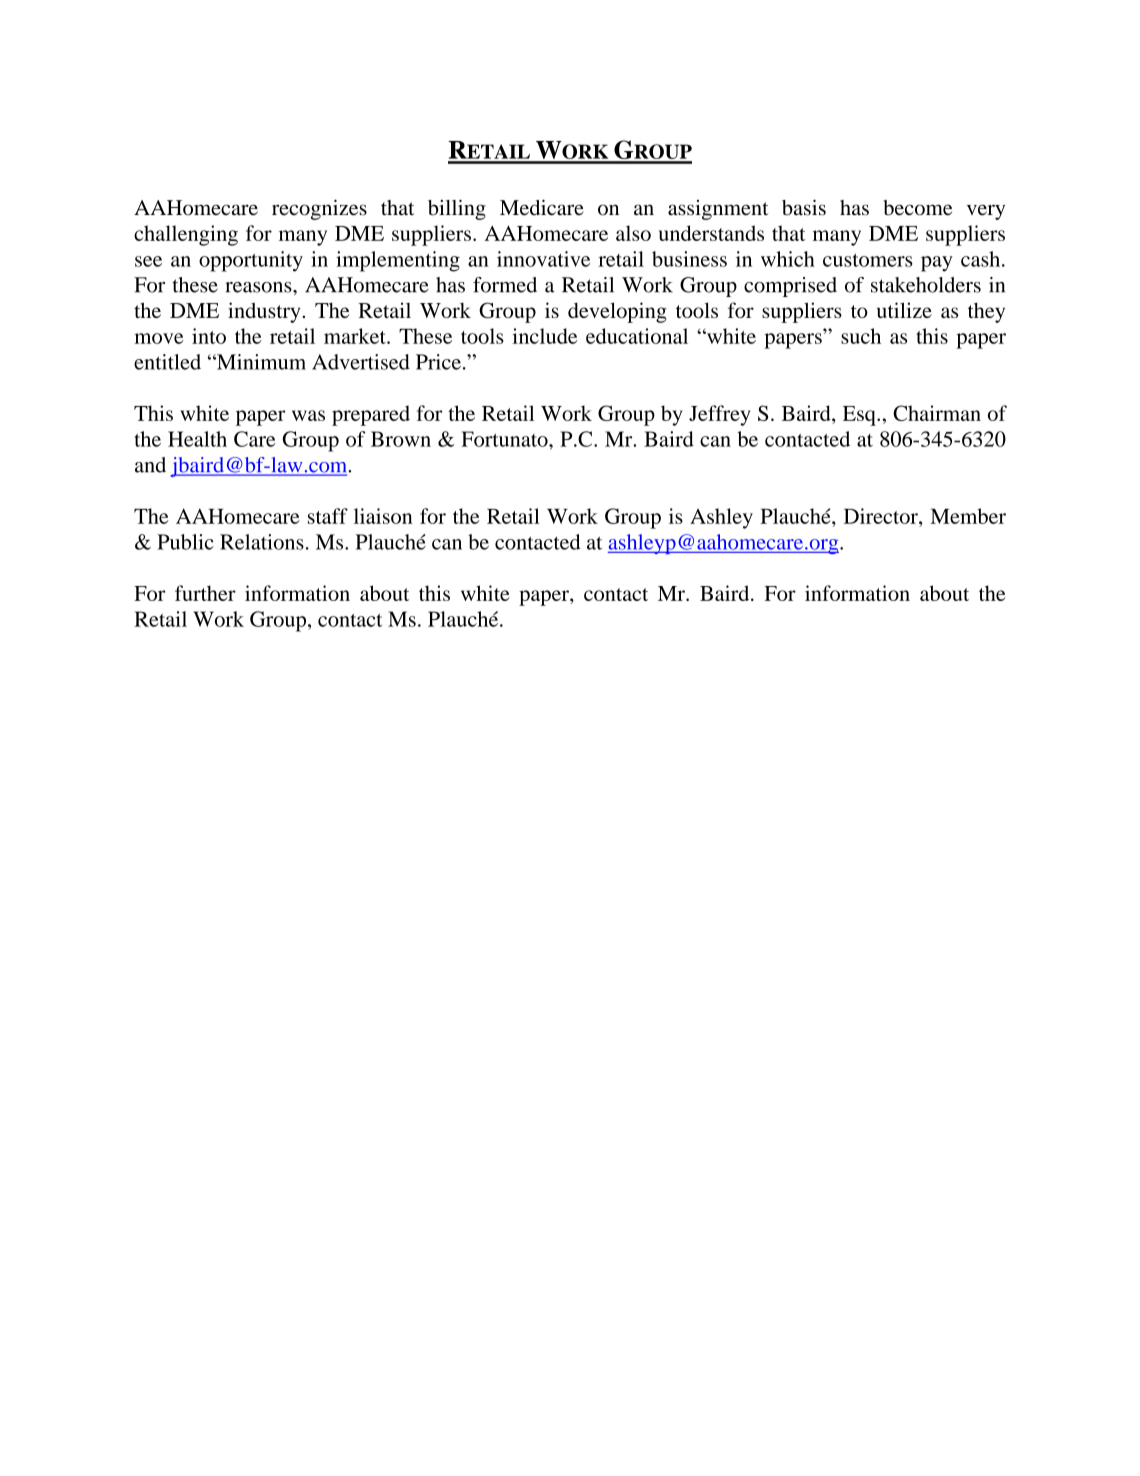 This screenshot has height=1476, width=1140. Describe the element at coordinates (319, 209) in the screenshot. I see `recognizes` at that location.
